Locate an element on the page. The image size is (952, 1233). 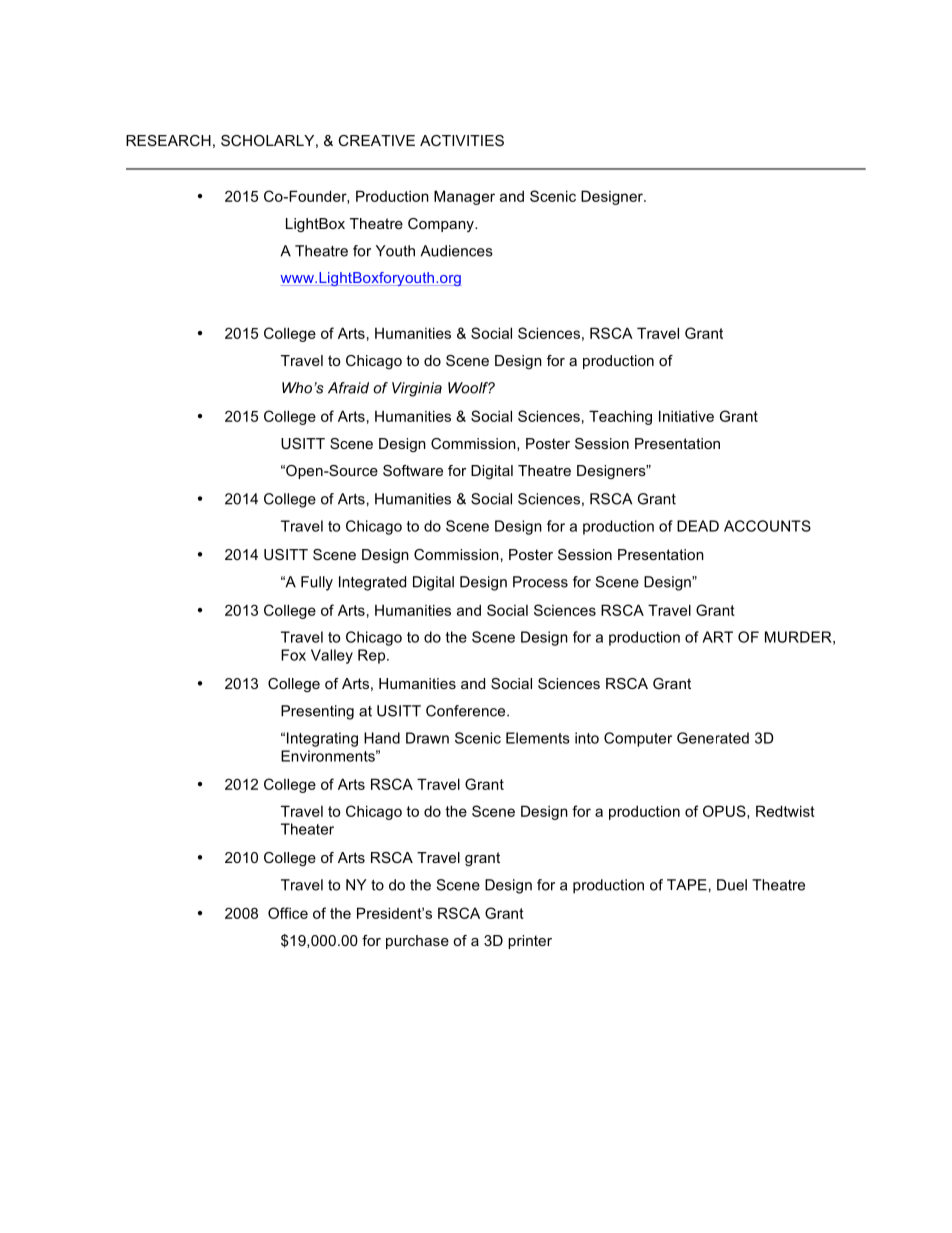
purchase is located at coordinates (417, 942).
